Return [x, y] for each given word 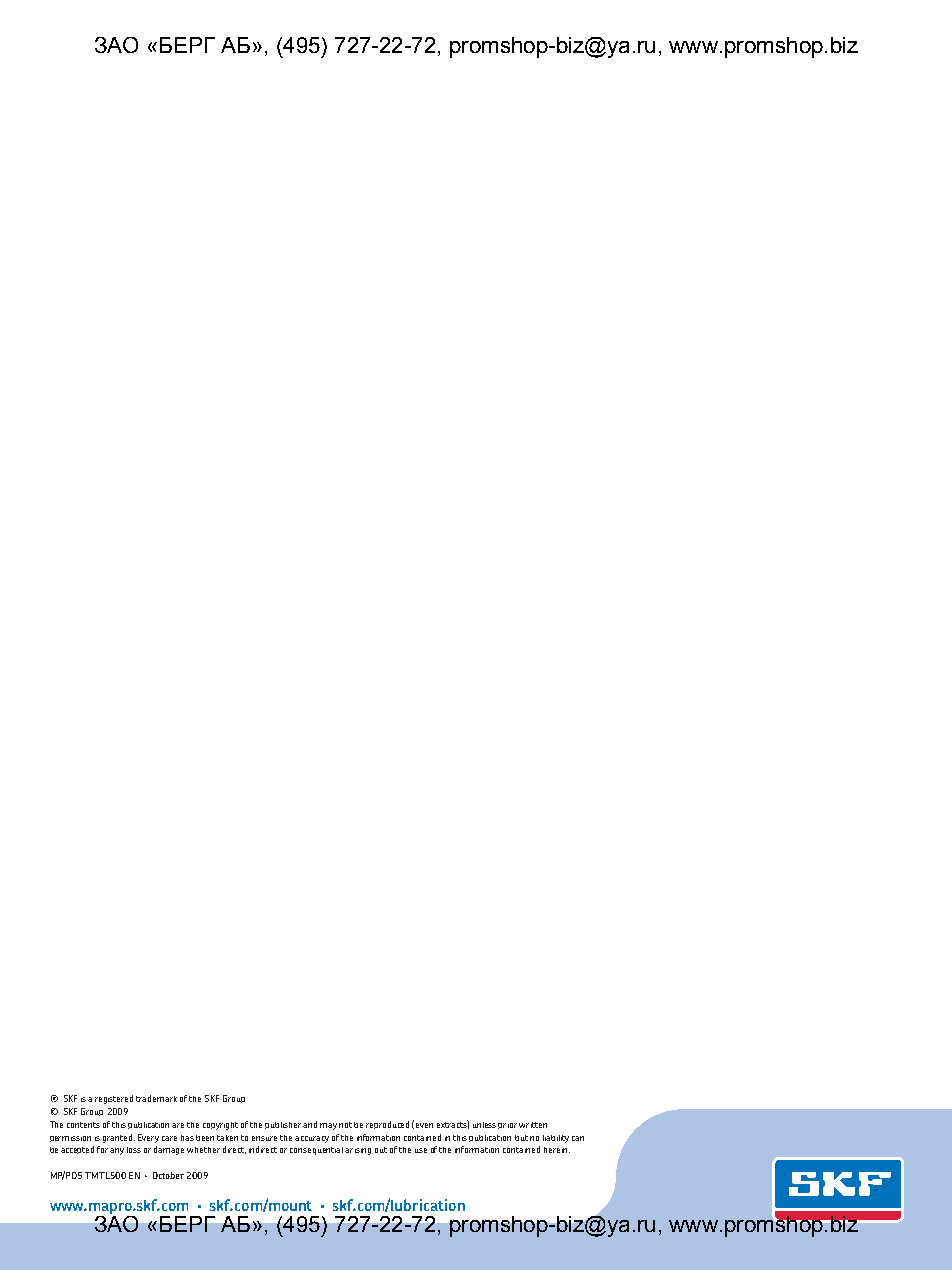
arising [358, 1151]
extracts [453, 1124]
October [168, 1175]
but [521, 1138]
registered [114, 1099]
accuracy [312, 1139]
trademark [156, 1098]
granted [119, 1138]
